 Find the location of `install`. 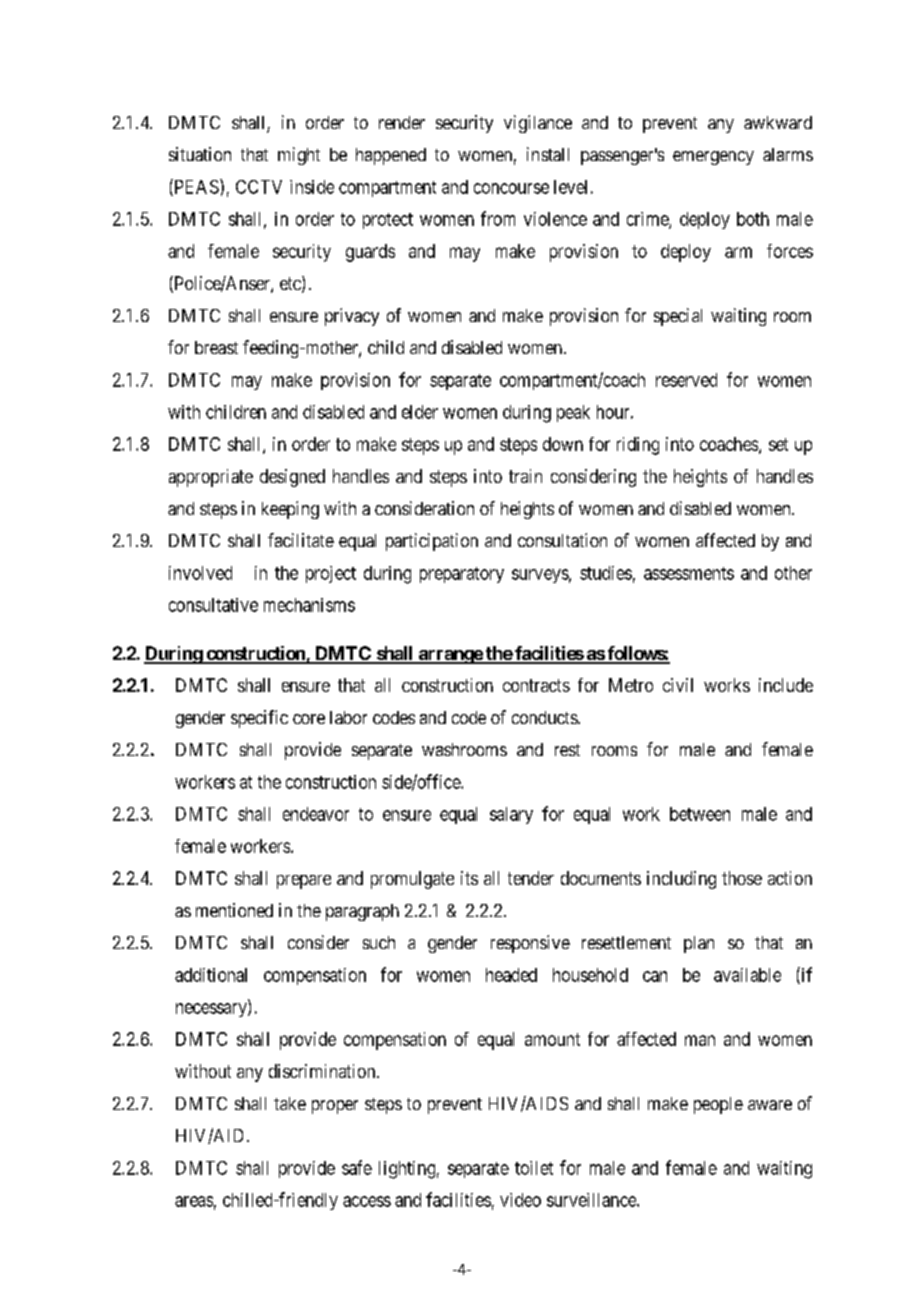

install is located at coordinates (548, 154).
